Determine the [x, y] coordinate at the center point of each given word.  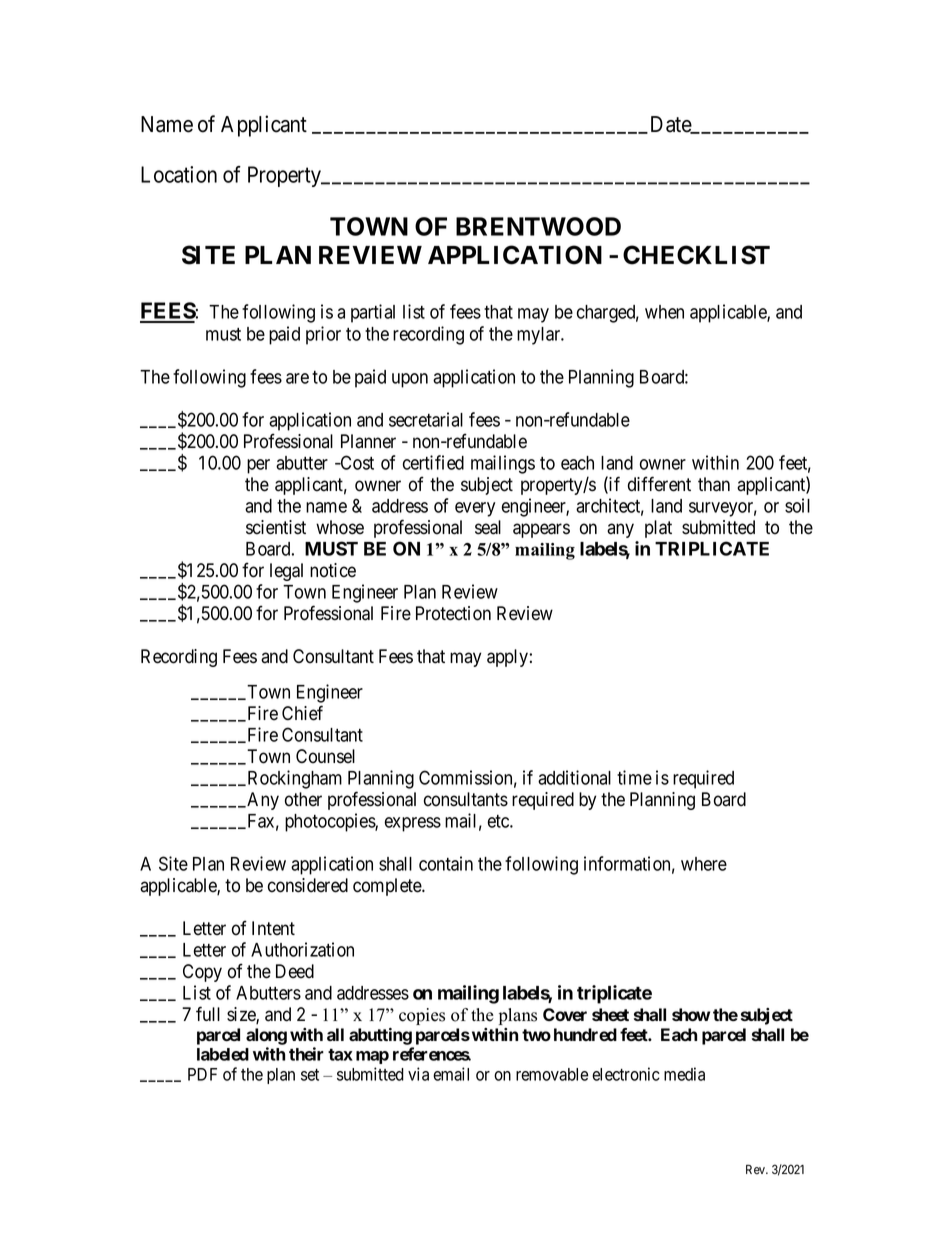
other [303, 799]
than [714, 484]
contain [446, 863]
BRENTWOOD [538, 226]
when [664, 312]
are [297, 378]
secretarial [426, 419]
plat [658, 529]
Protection [453, 613]
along [266, 1036]
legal [286, 572]
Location [179, 174]
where [704, 864]
